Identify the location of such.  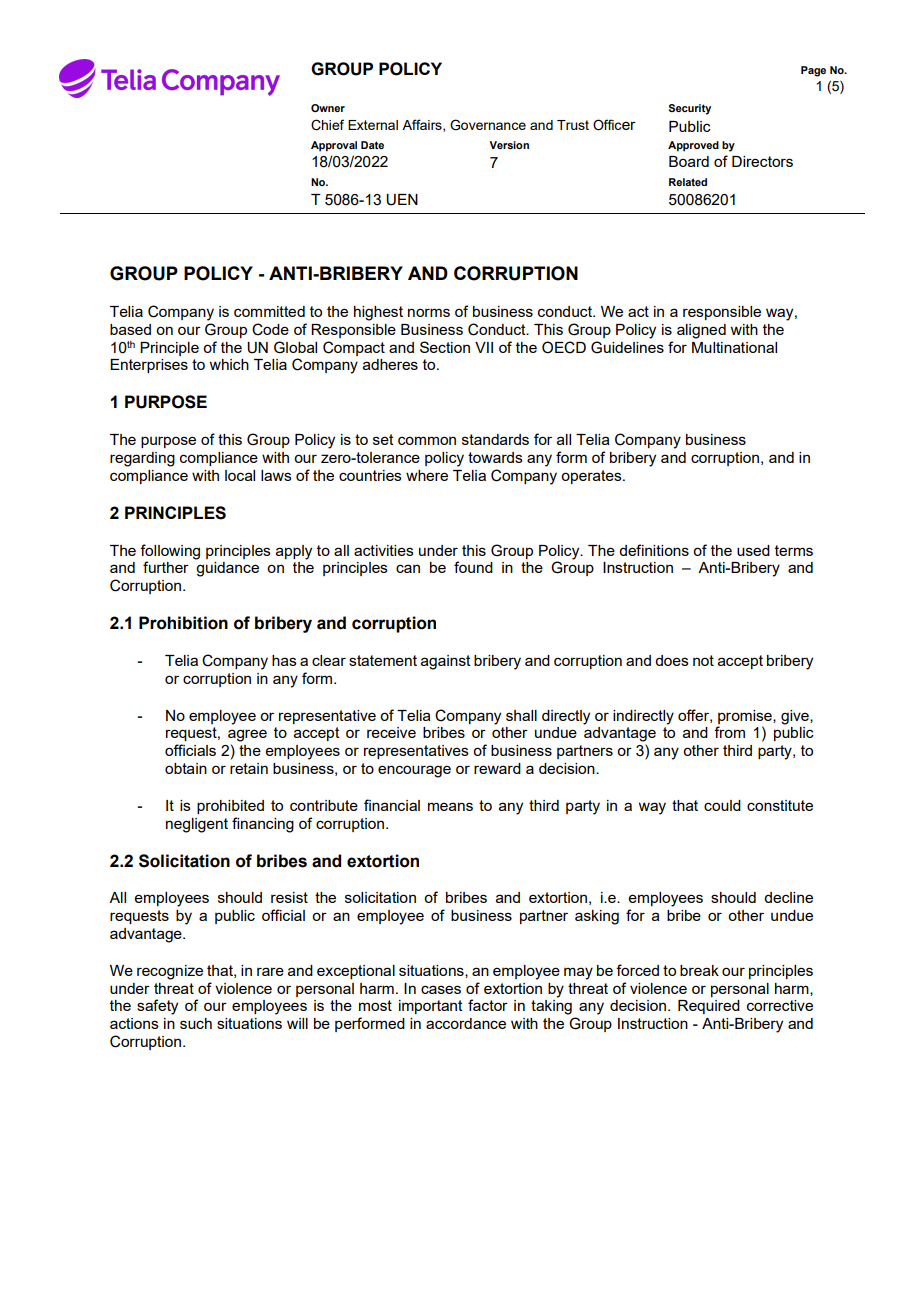
(196, 1023).
